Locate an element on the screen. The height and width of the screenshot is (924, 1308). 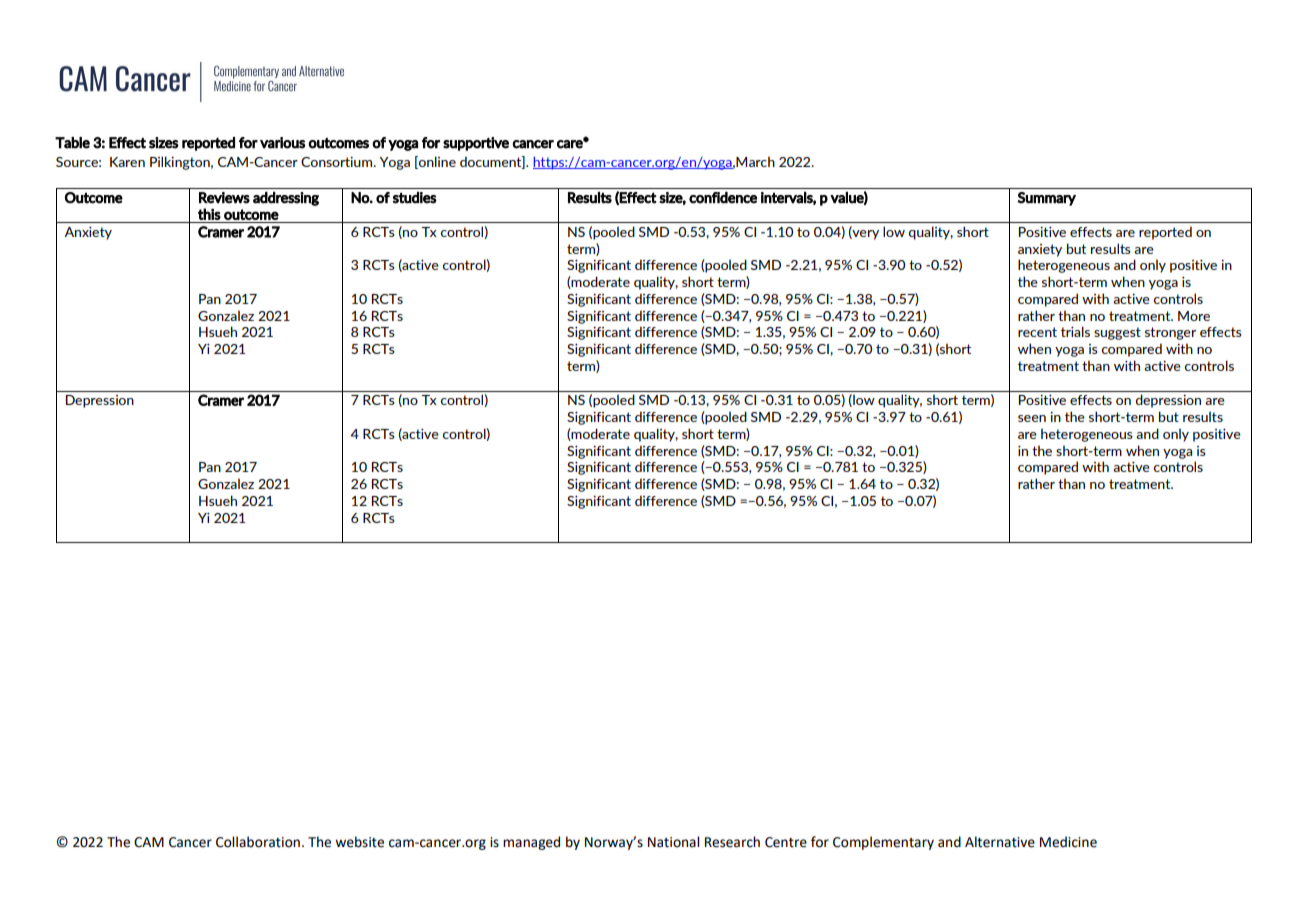
managed is located at coordinates (531, 843).
